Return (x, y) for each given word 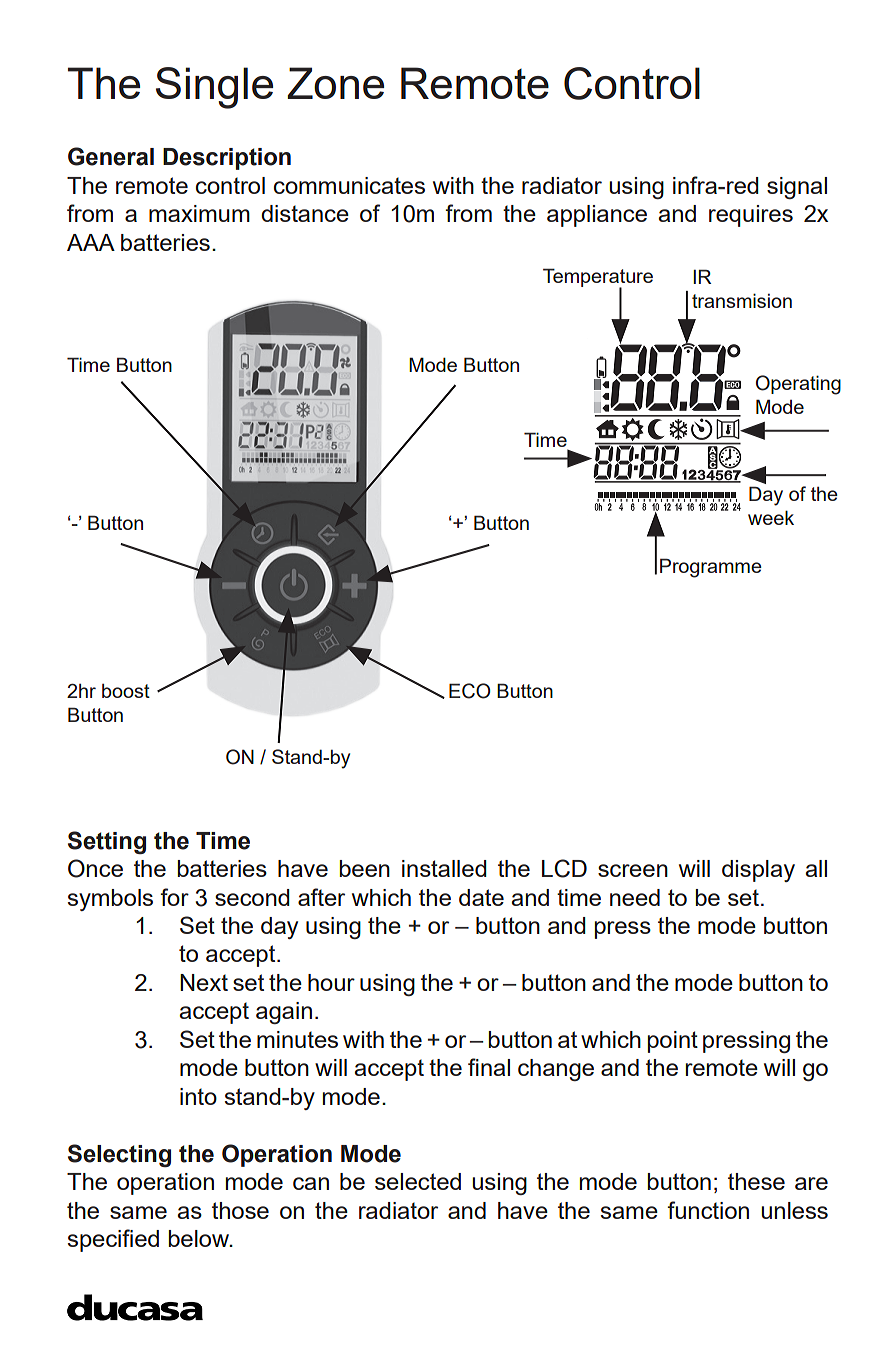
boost (126, 691)
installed (444, 868)
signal (797, 188)
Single (214, 88)
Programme (711, 568)
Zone (335, 83)
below (200, 1238)
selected (418, 1181)
